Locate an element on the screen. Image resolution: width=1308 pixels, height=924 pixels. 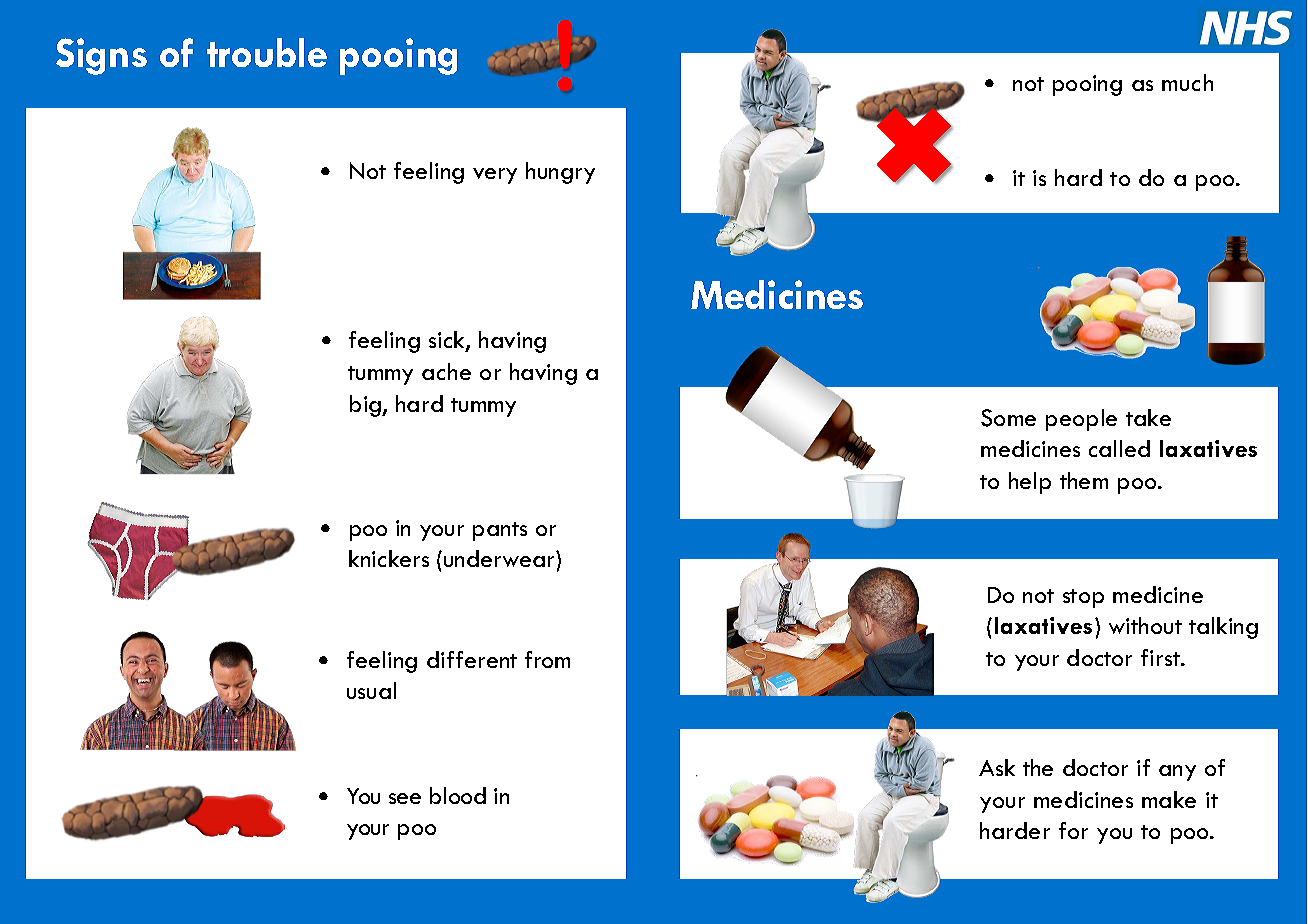
hungry is located at coordinates (560, 173).
